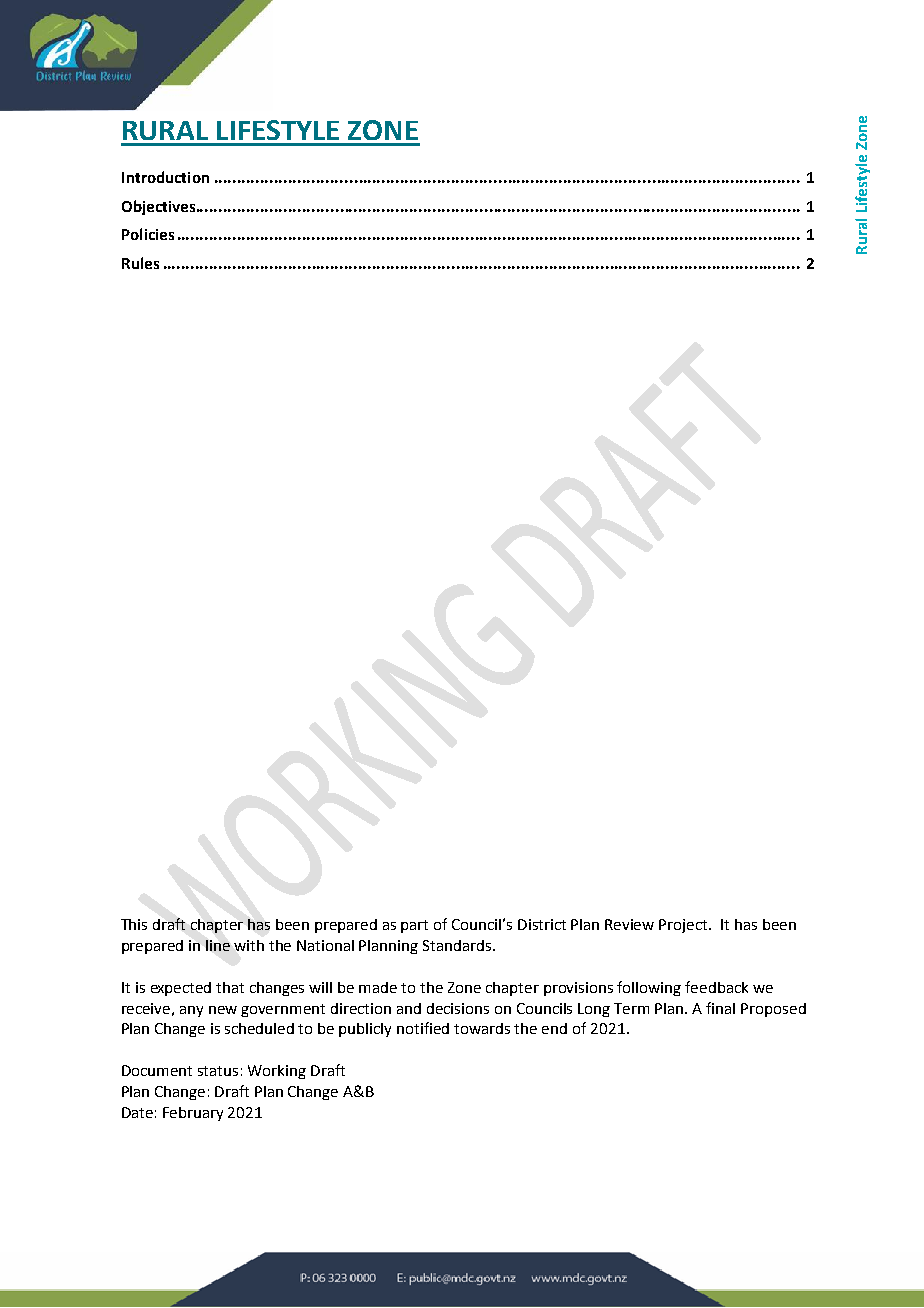 This screenshot has width=924, height=1308. I want to click on Objectives, so click(160, 207).
